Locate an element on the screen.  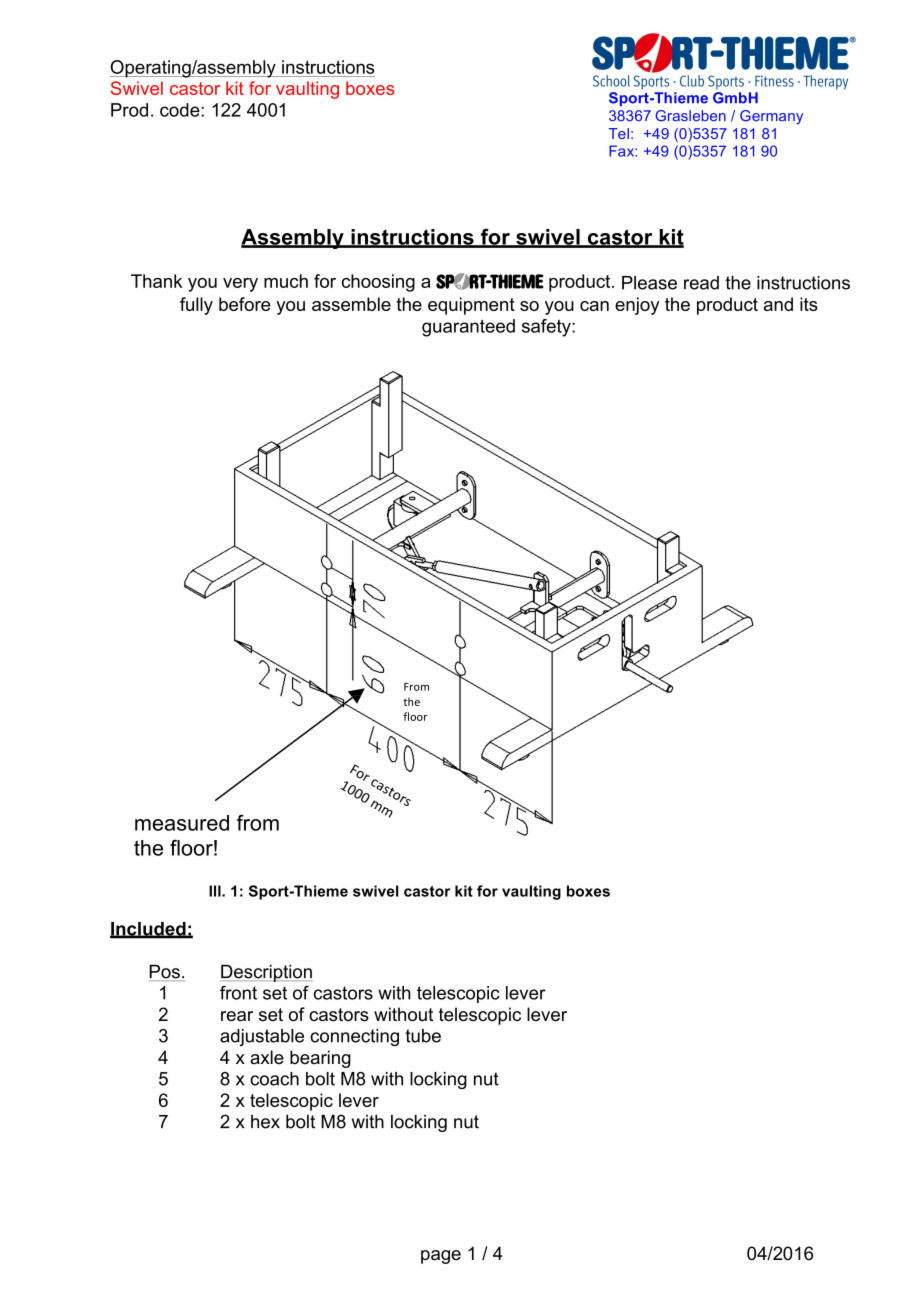
page is located at coordinates (441, 1257).
